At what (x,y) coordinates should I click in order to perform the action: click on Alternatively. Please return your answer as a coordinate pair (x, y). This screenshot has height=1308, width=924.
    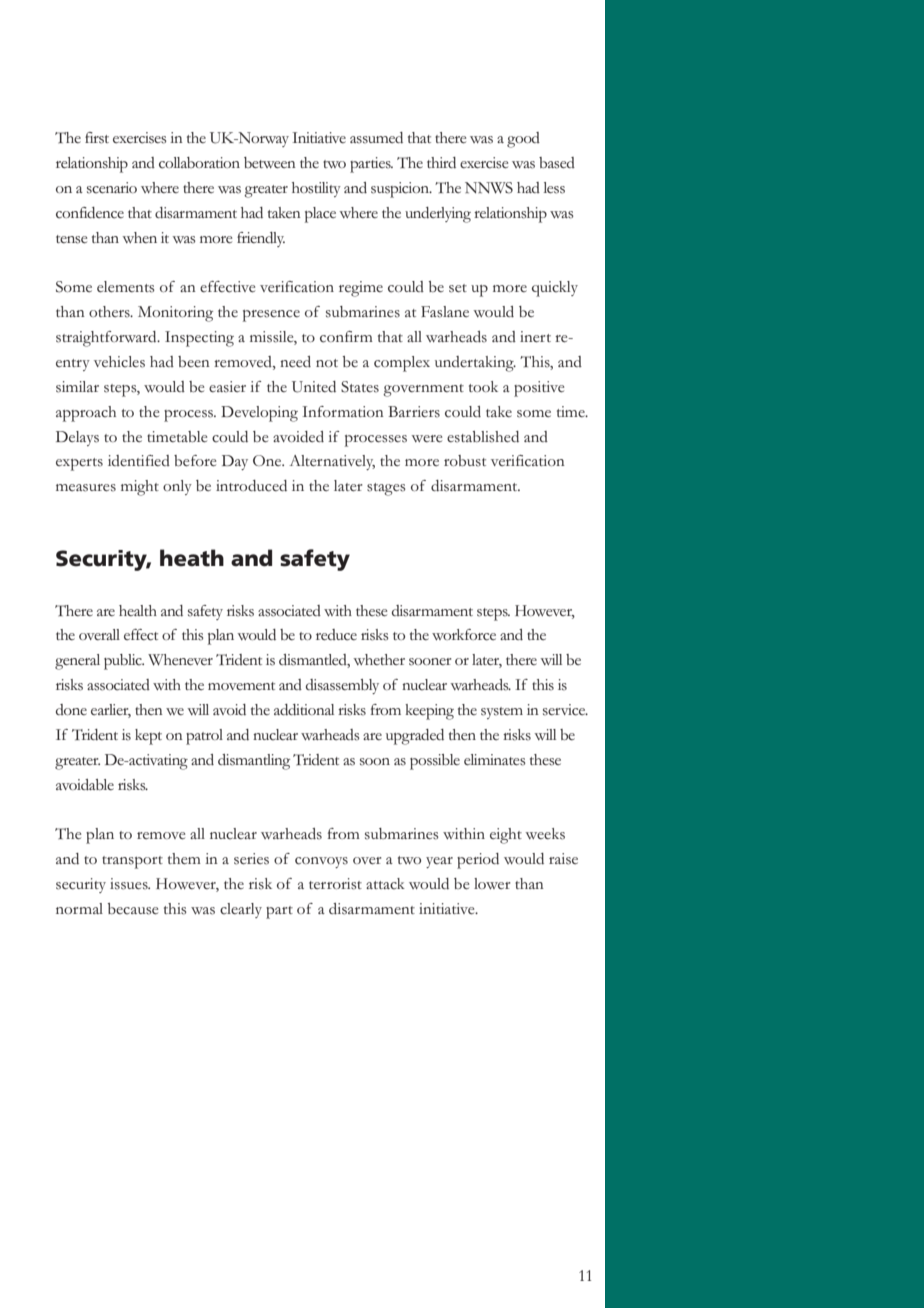
    Looking at the image, I should click on (332, 462).
